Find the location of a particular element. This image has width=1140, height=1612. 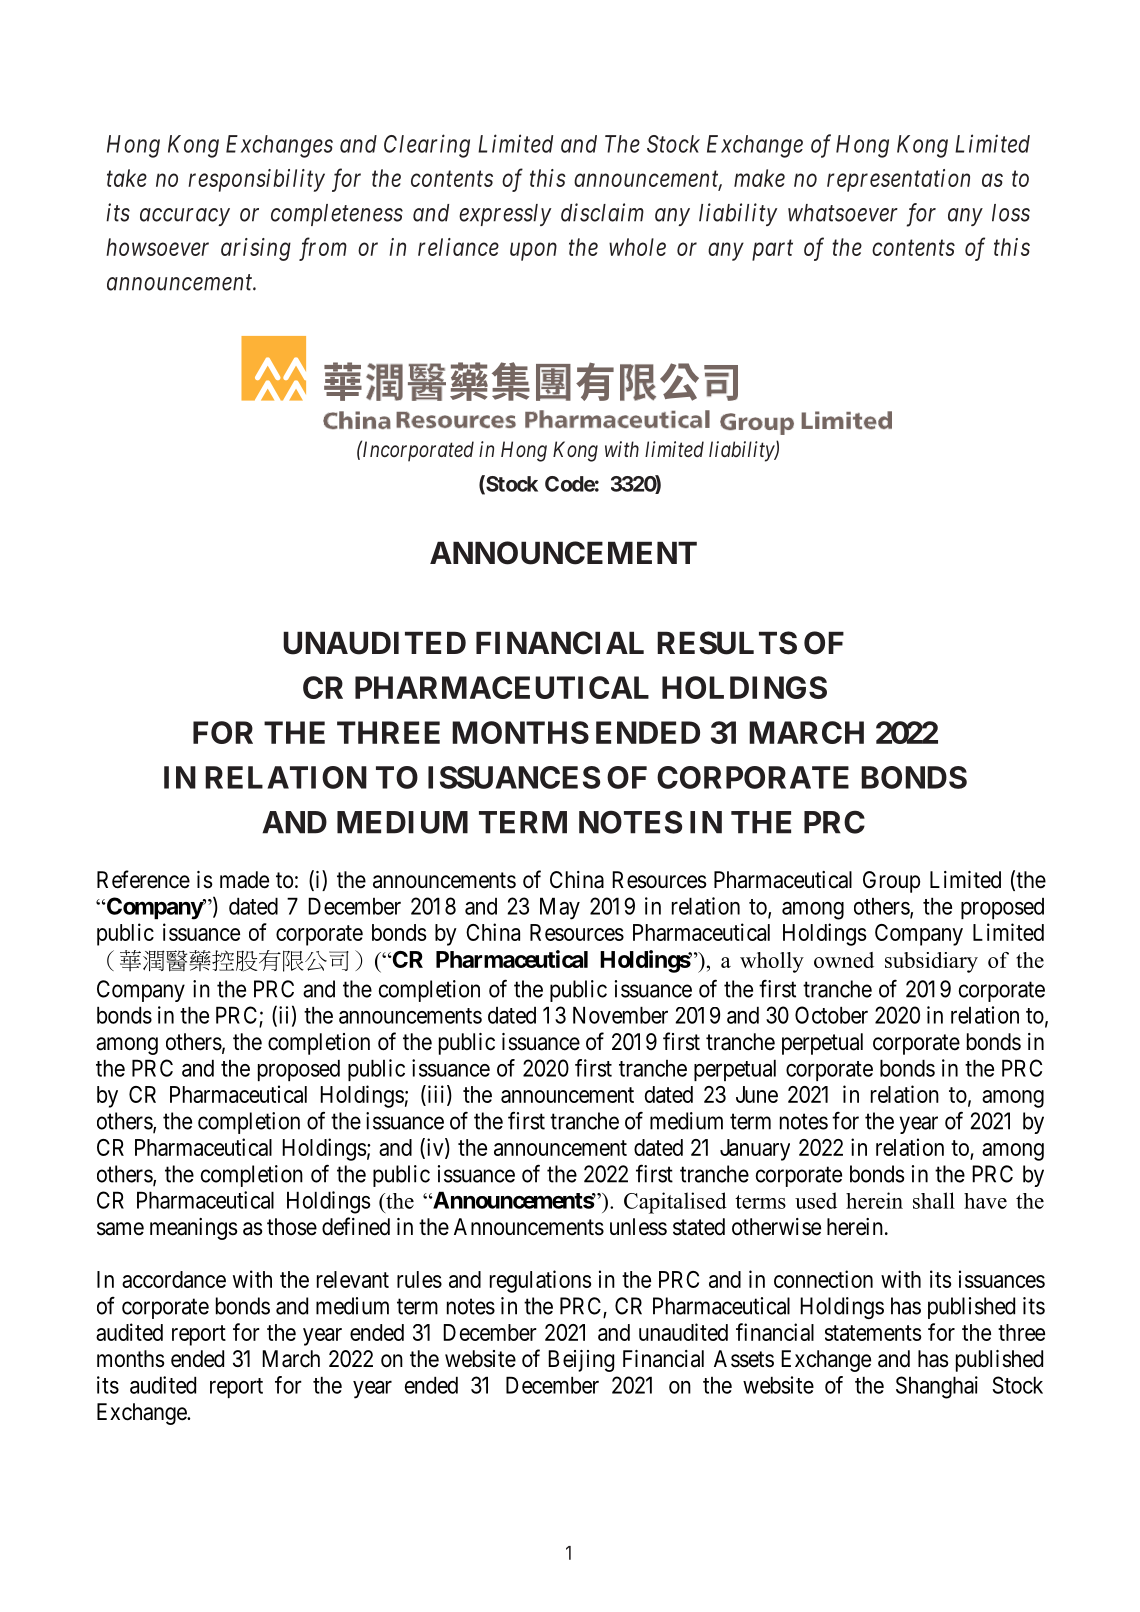

accordance is located at coordinates (174, 1279).
